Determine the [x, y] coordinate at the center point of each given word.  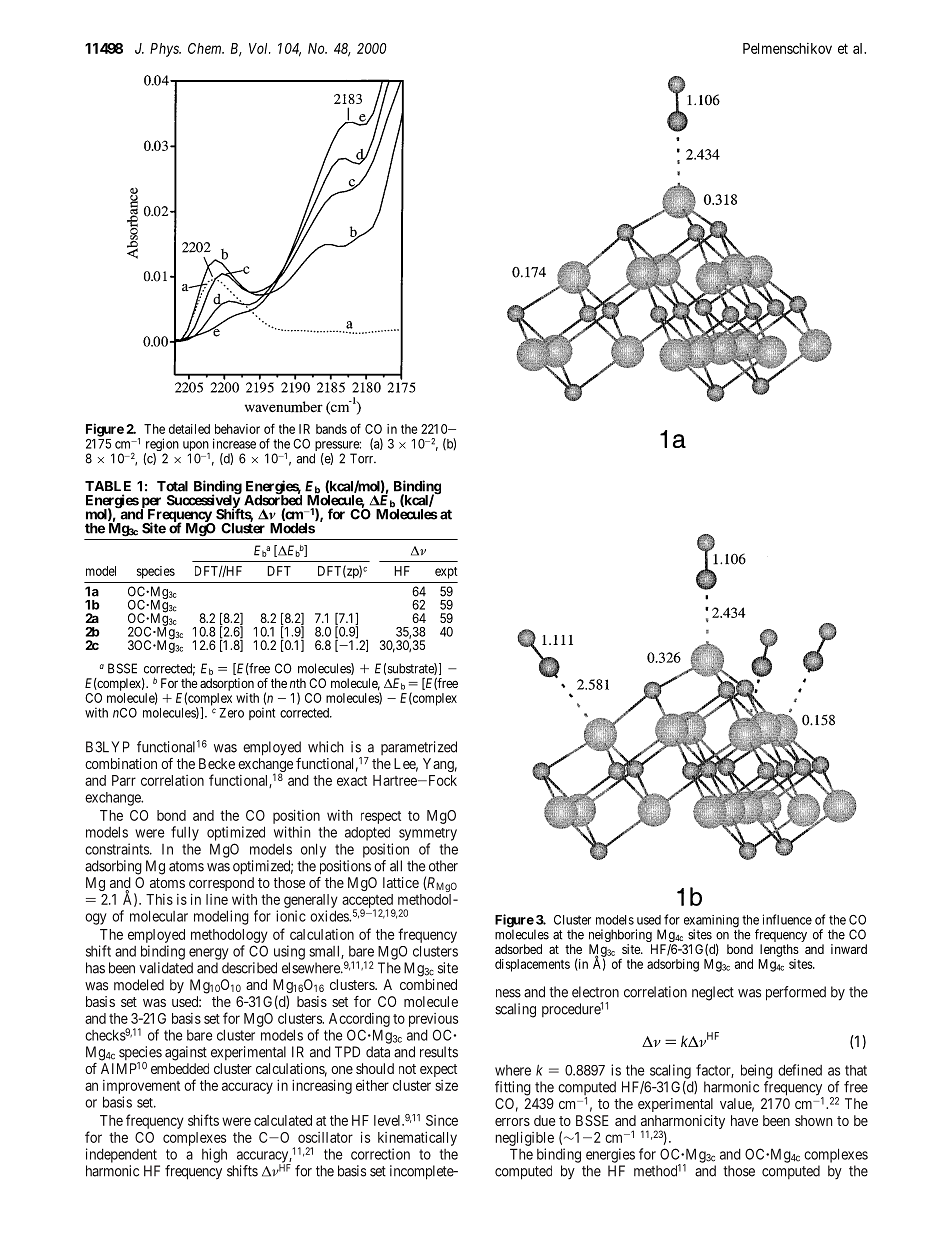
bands [331, 429]
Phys [165, 50]
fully [185, 833]
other [443, 866]
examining [711, 922]
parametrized [419, 748]
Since [442, 1120]
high [214, 1155]
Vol [260, 48]
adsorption [227, 684]
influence [787, 919]
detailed [189, 429]
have [744, 1120]
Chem [206, 48]
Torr [363, 458]
